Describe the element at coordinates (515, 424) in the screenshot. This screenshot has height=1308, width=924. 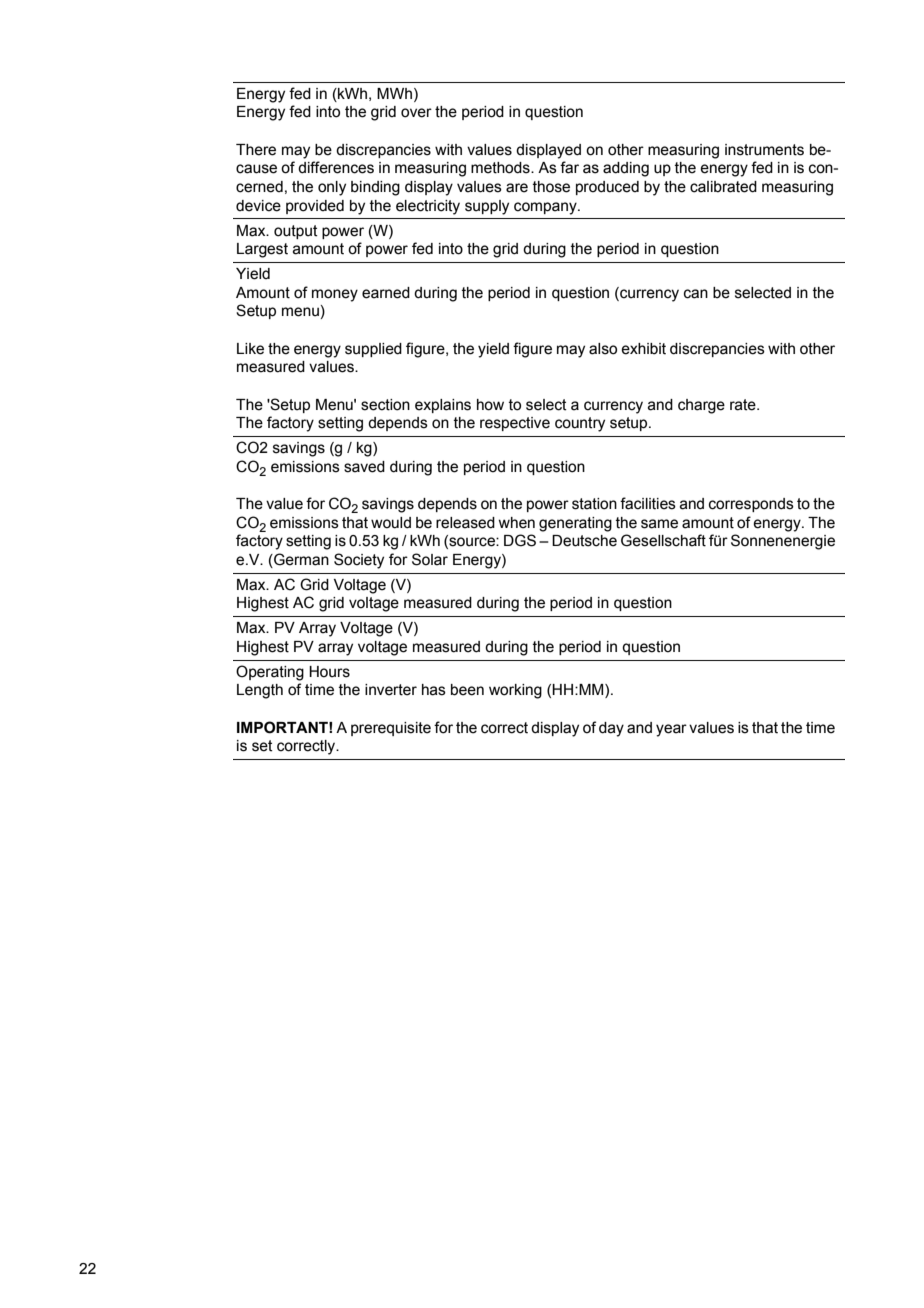
I see `respective` at that location.
